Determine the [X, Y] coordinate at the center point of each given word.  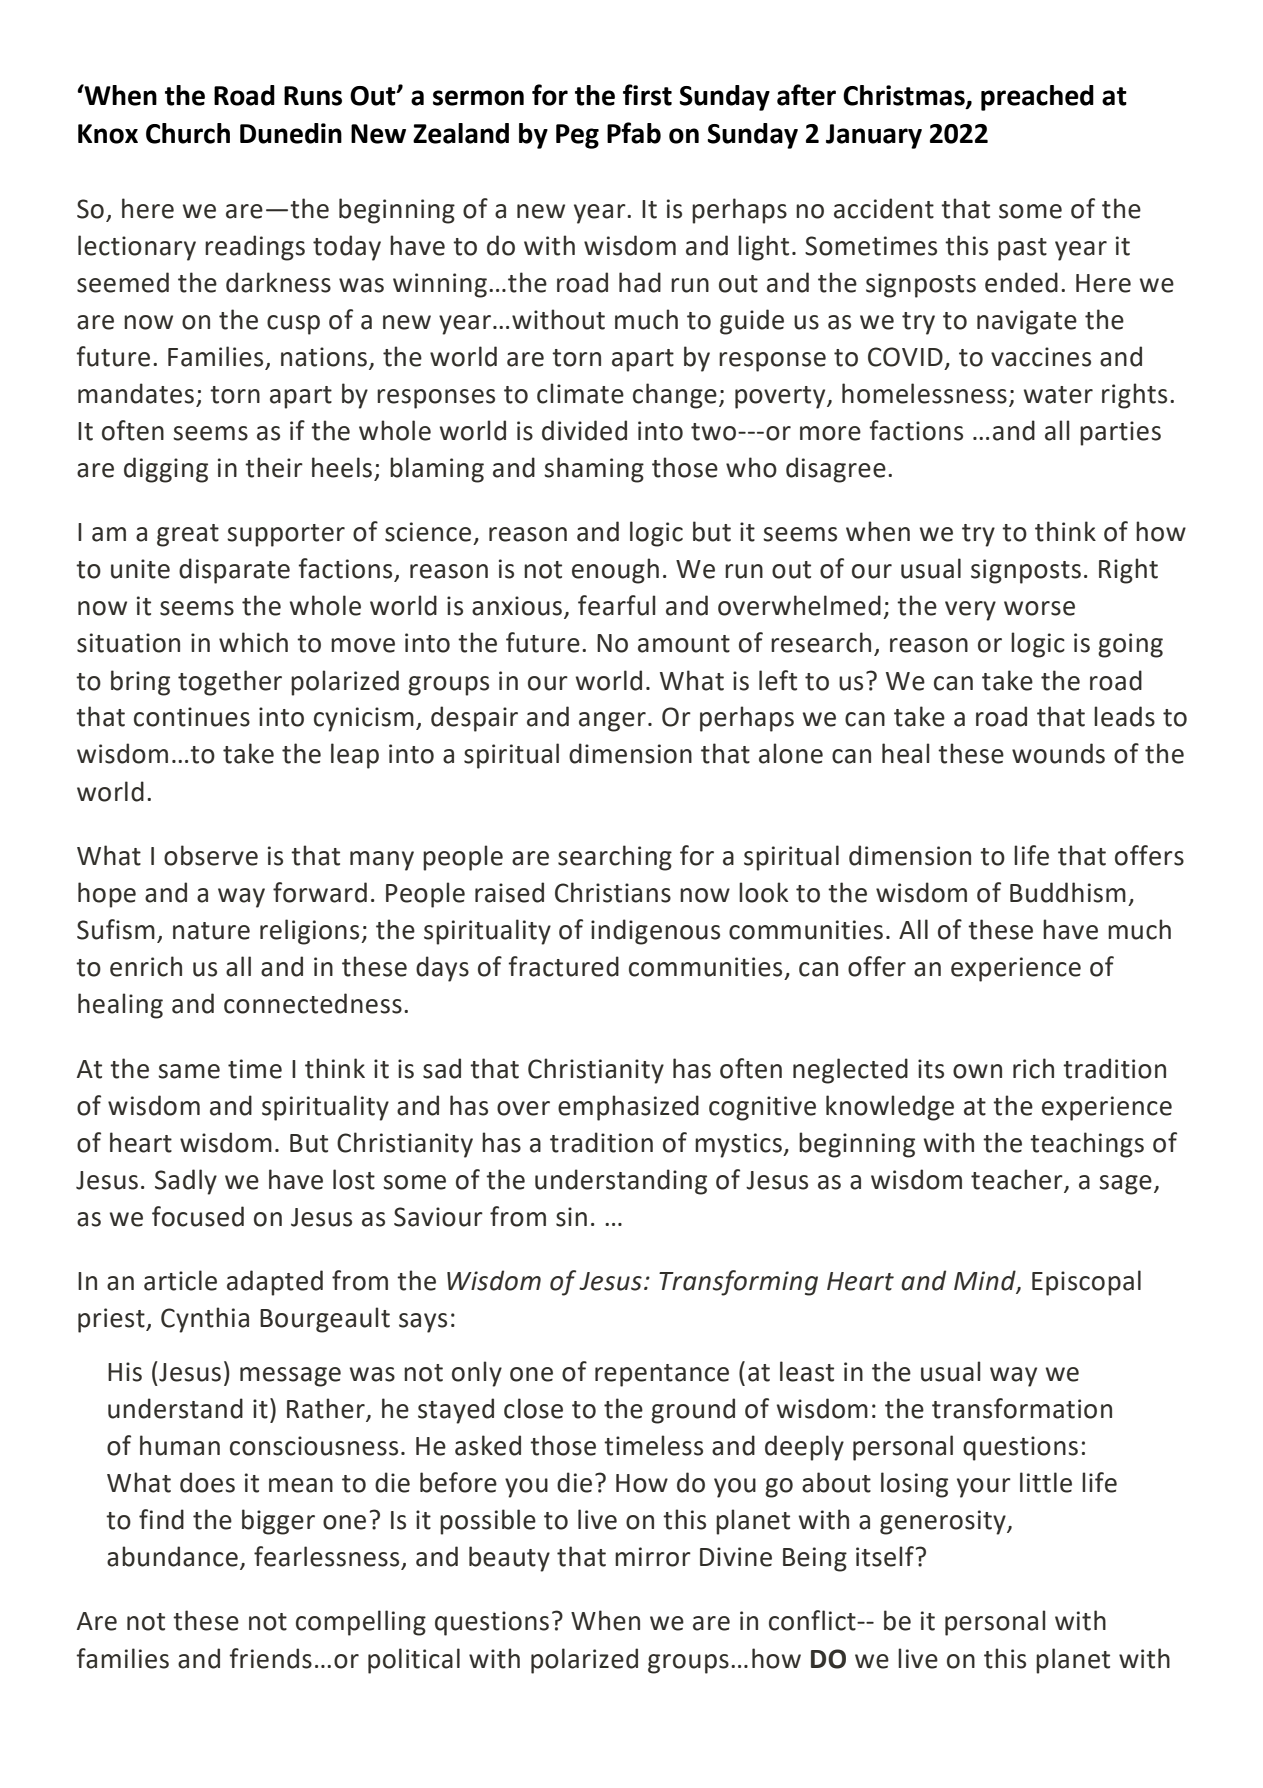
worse [1039, 608]
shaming [594, 470]
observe [211, 855]
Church [188, 133]
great [188, 535]
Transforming [738, 1283]
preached [1037, 98]
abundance [172, 1556]
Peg [577, 136]
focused [198, 1216]
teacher [1017, 1179]
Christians [613, 892]
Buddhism [1068, 892]
